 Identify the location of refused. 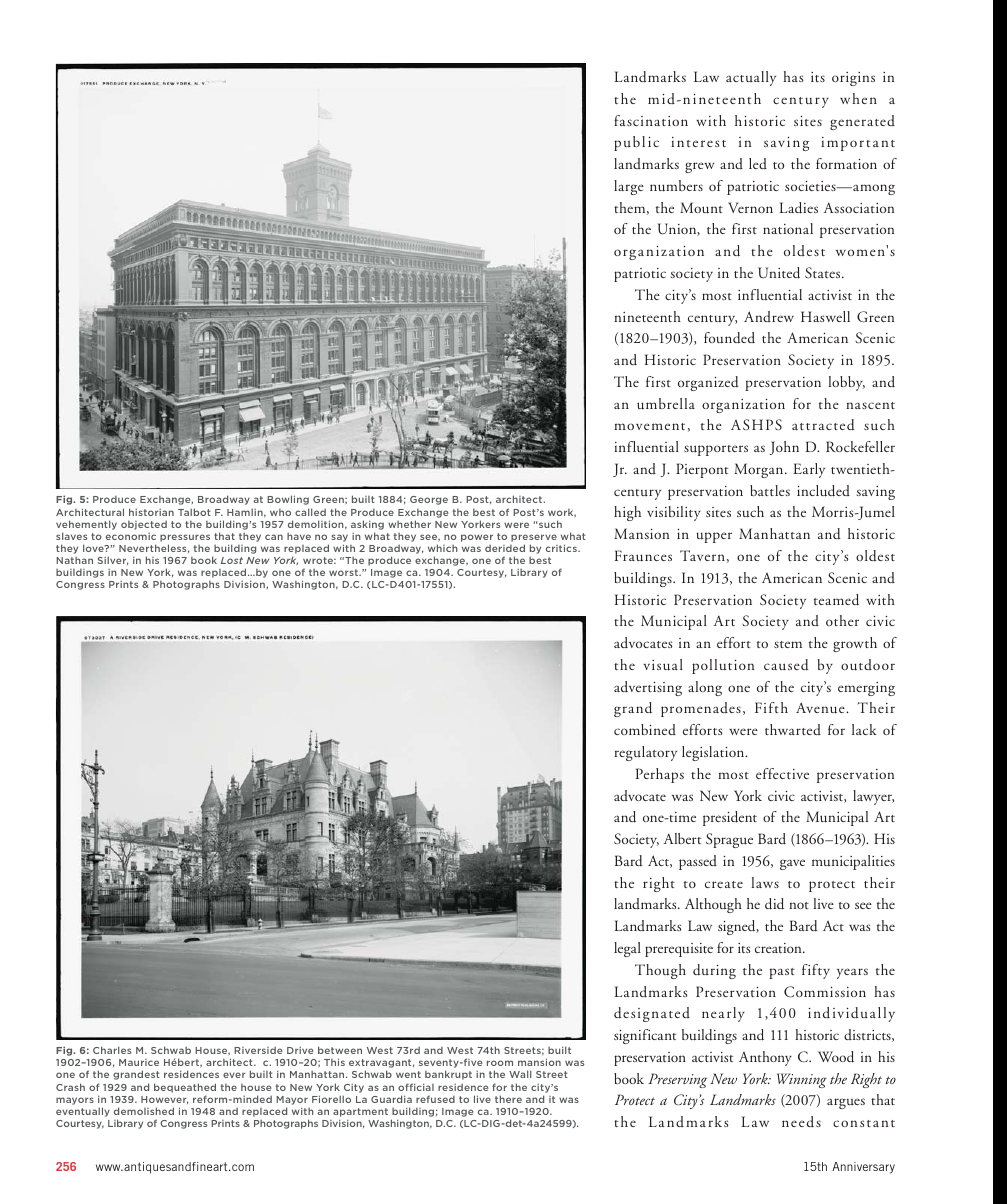
(435, 1099).
